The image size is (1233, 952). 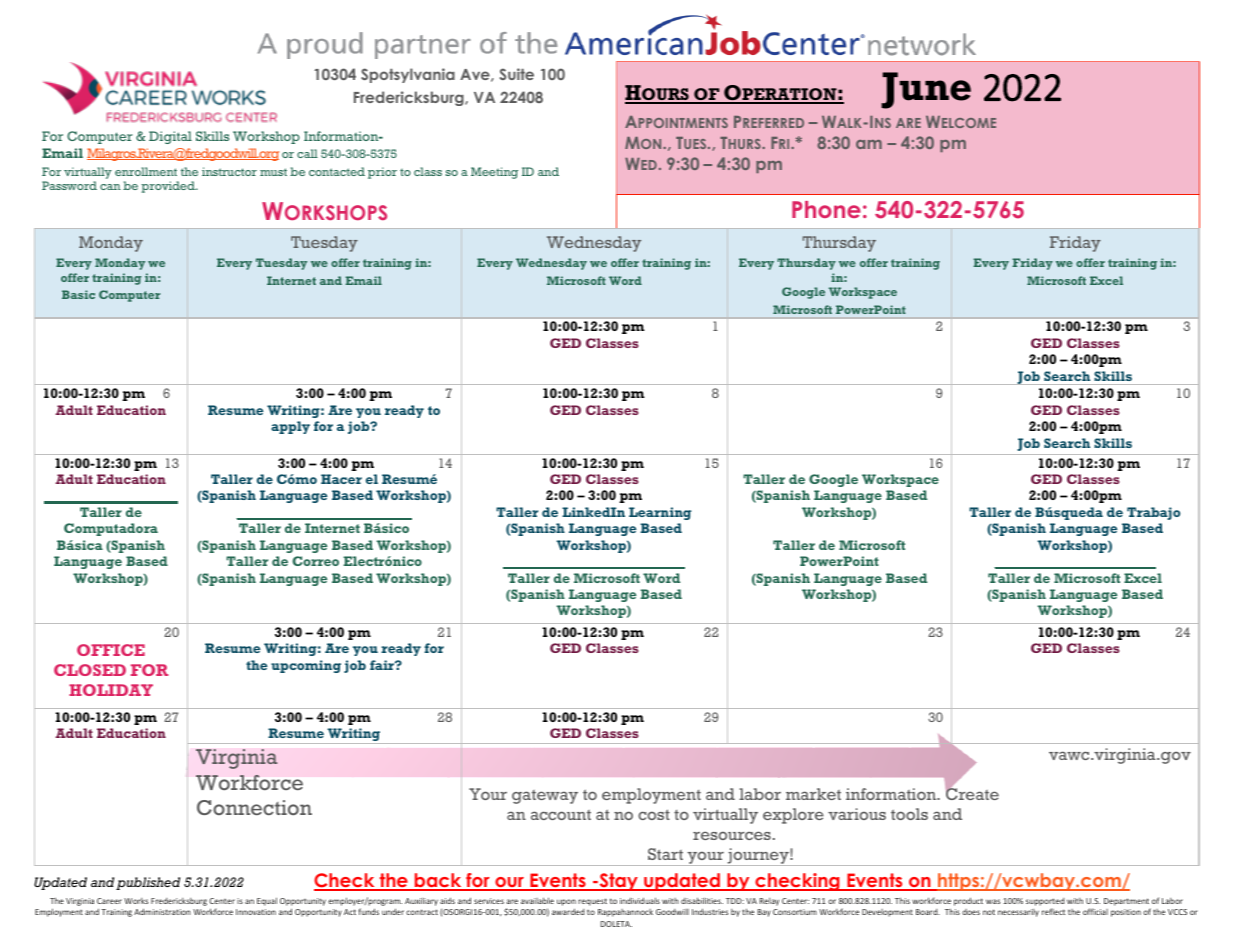 What do you see at coordinates (660, 513) in the page?
I see `Learning` at bounding box center [660, 513].
